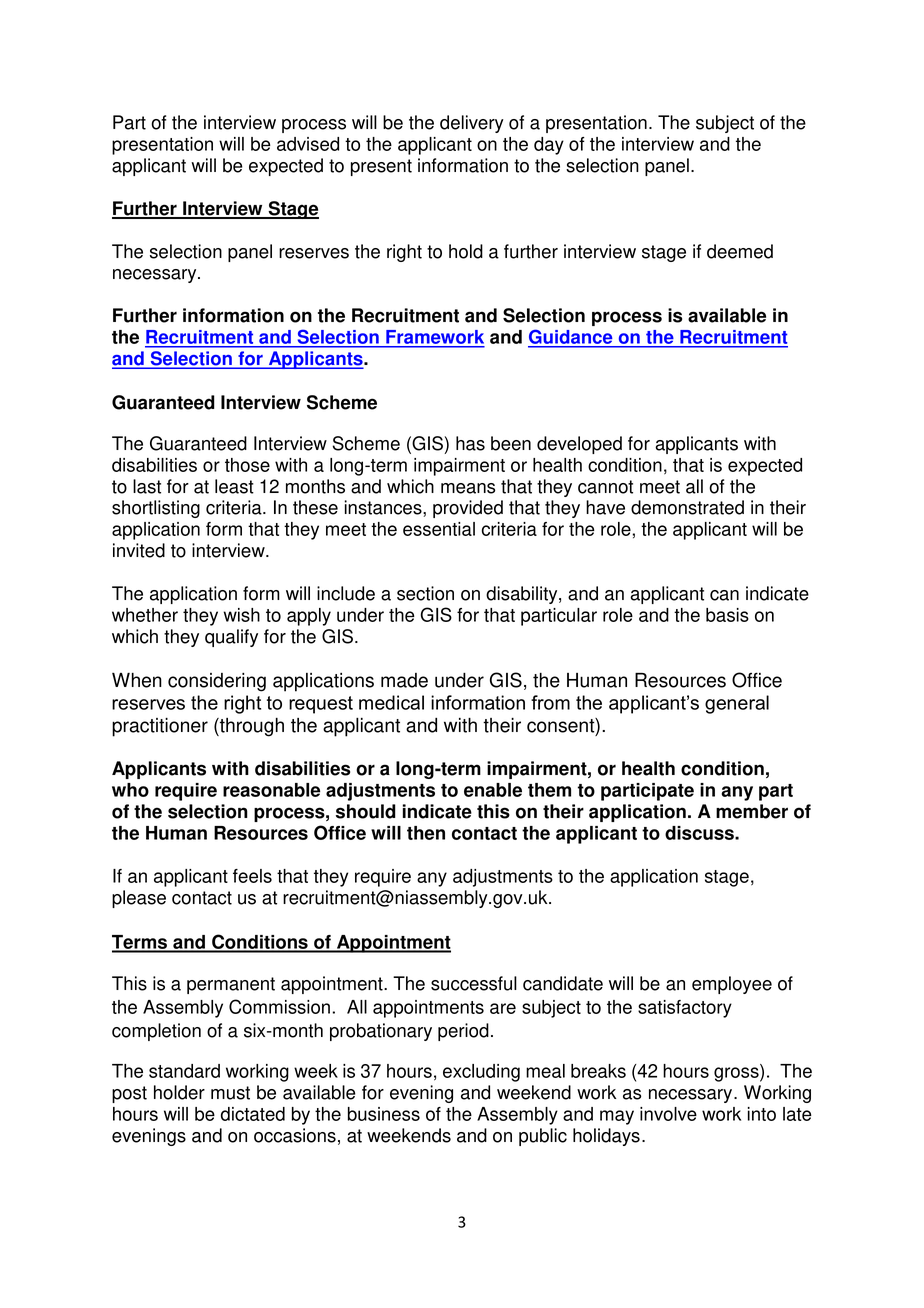  What do you see at coordinates (426, 833) in the image?
I see `then` at bounding box center [426, 833].
